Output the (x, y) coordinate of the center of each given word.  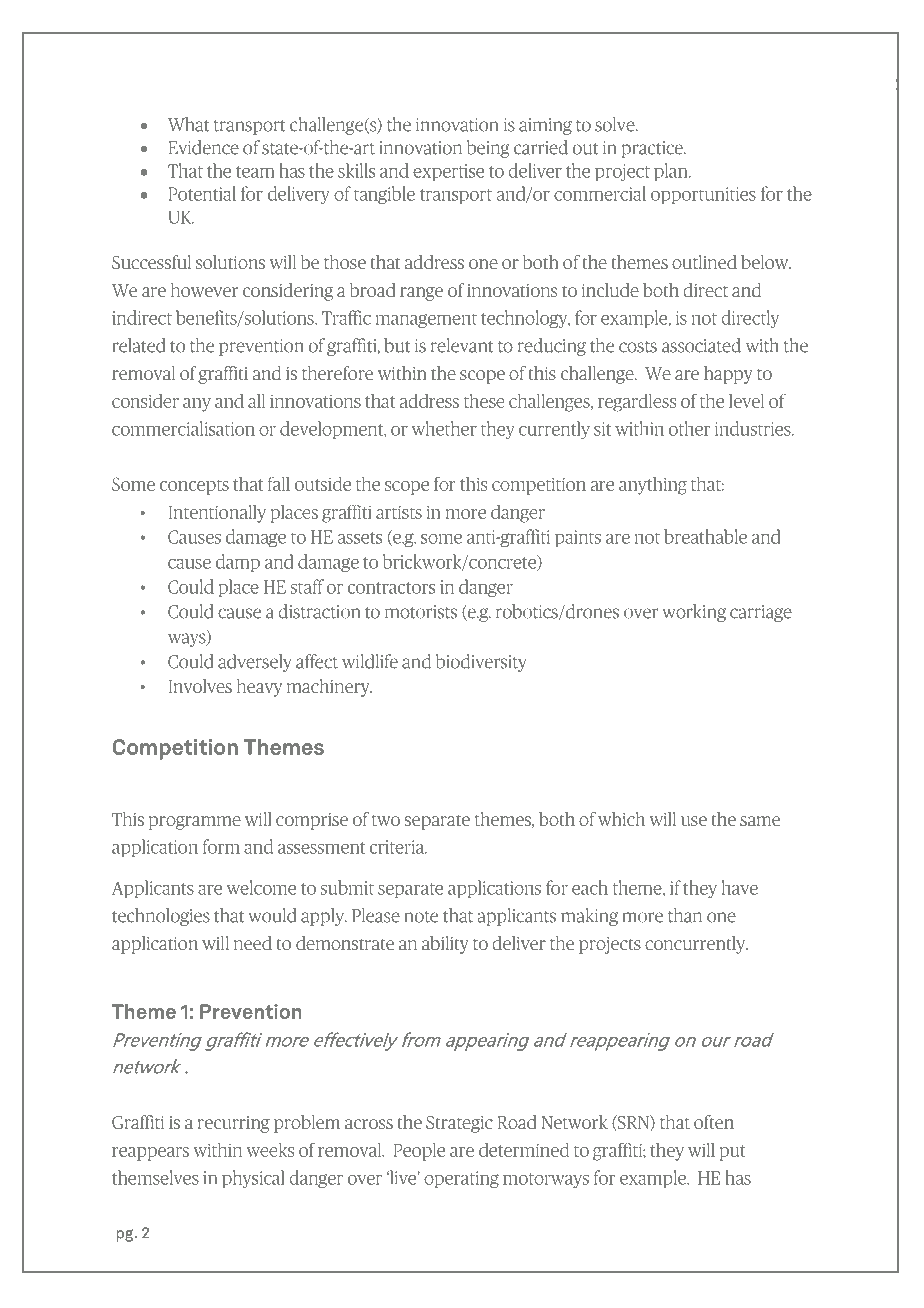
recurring (234, 1124)
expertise (448, 172)
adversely (255, 663)
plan (672, 172)
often (714, 1122)
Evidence (203, 147)
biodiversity (481, 663)
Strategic (459, 1124)
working (694, 613)
